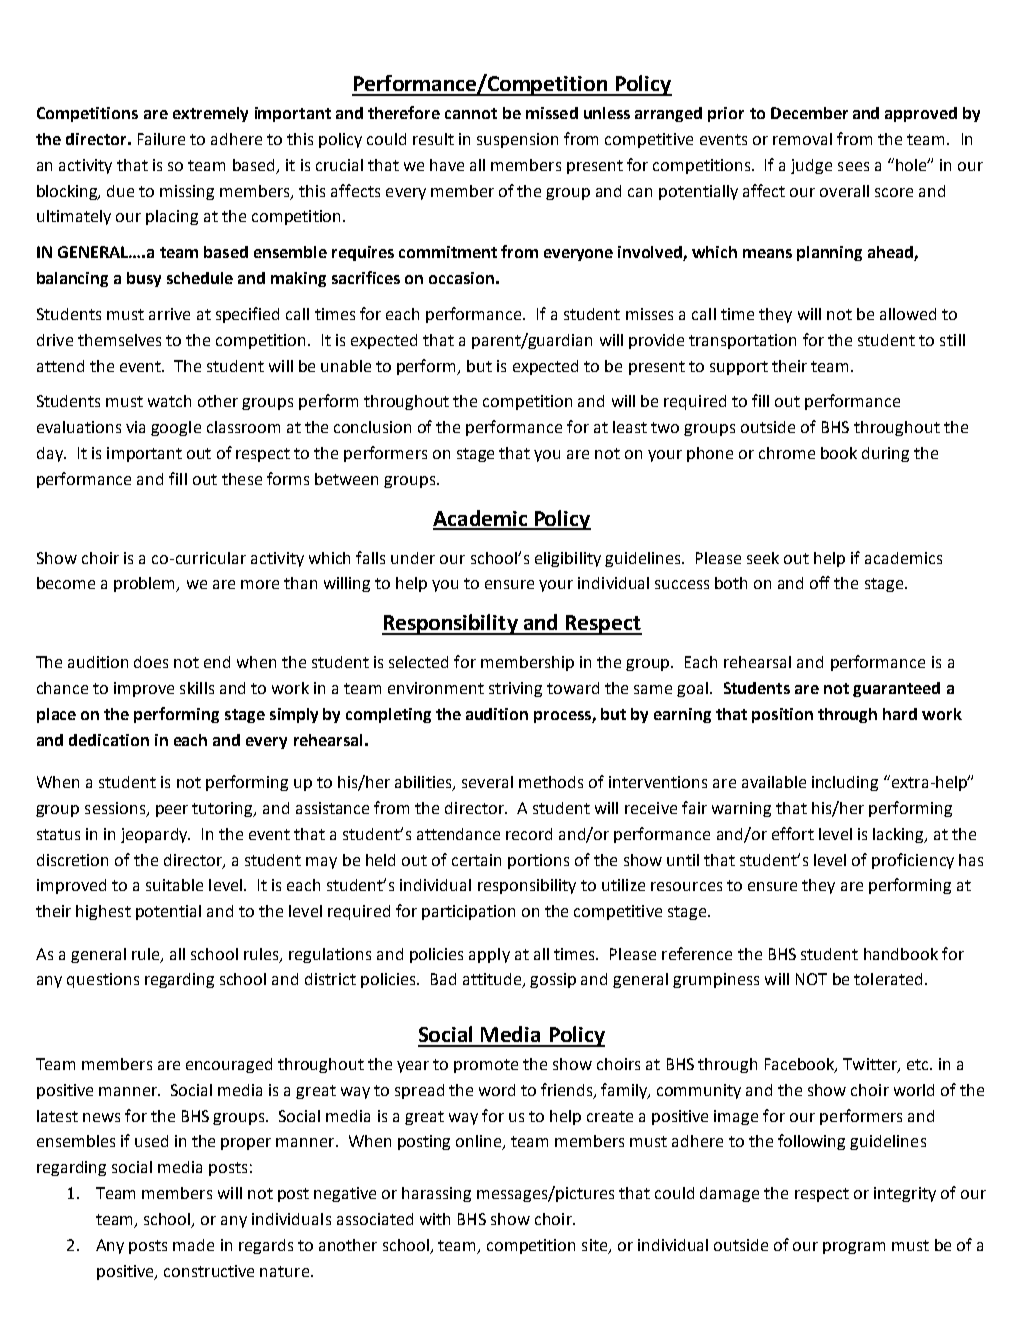 The height and width of the screenshot is (1324, 1023). Describe the element at coordinates (853, 166) in the screenshot. I see `sees` at that location.
